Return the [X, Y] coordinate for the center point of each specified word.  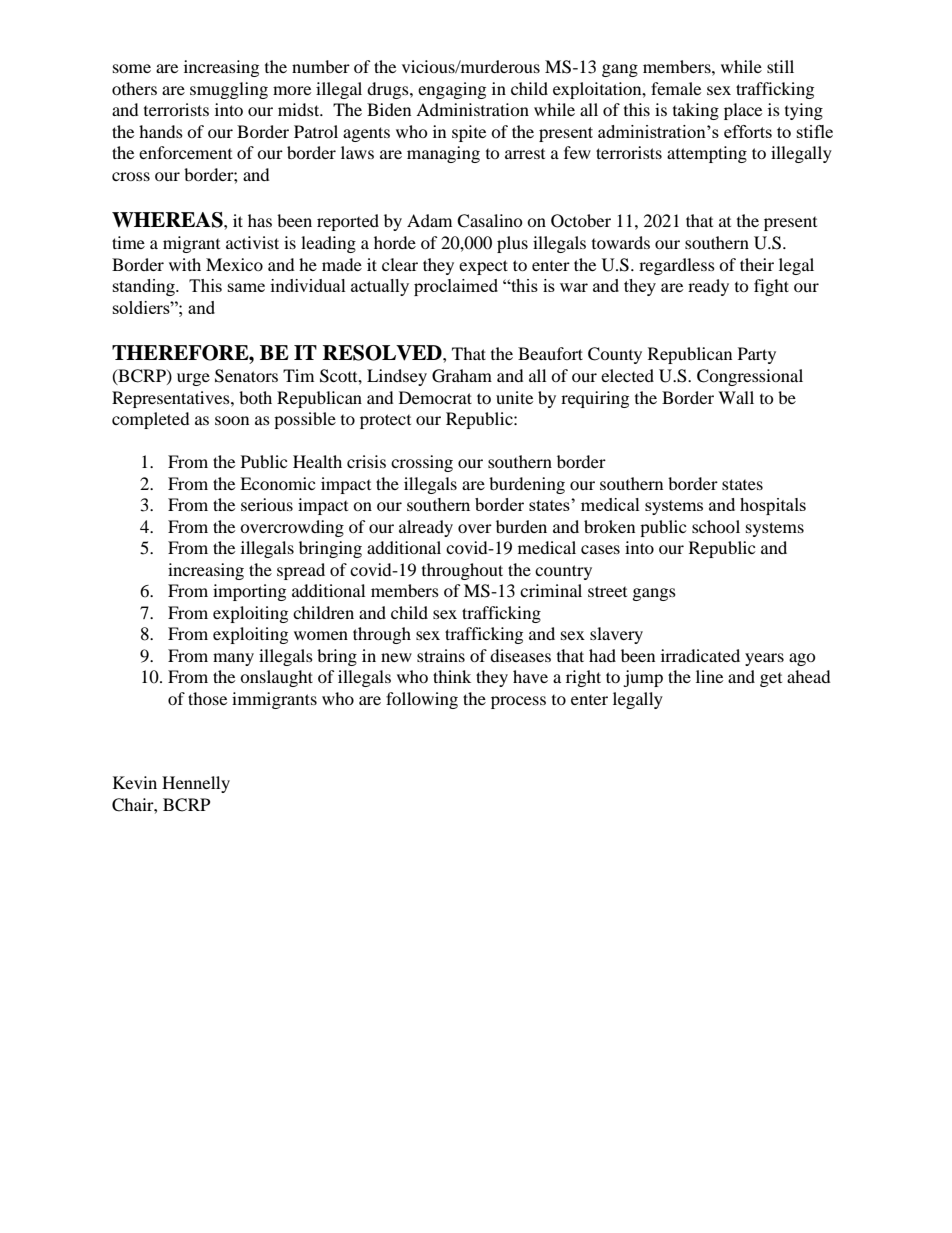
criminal [551, 590]
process [518, 702]
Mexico [234, 264]
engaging [452, 90]
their [757, 264]
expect [483, 267]
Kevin [135, 782]
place [743, 111]
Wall [736, 397]
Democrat [435, 397]
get [771, 680]
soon [232, 420]
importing [249, 592]
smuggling [229, 90]
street [607, 591]
